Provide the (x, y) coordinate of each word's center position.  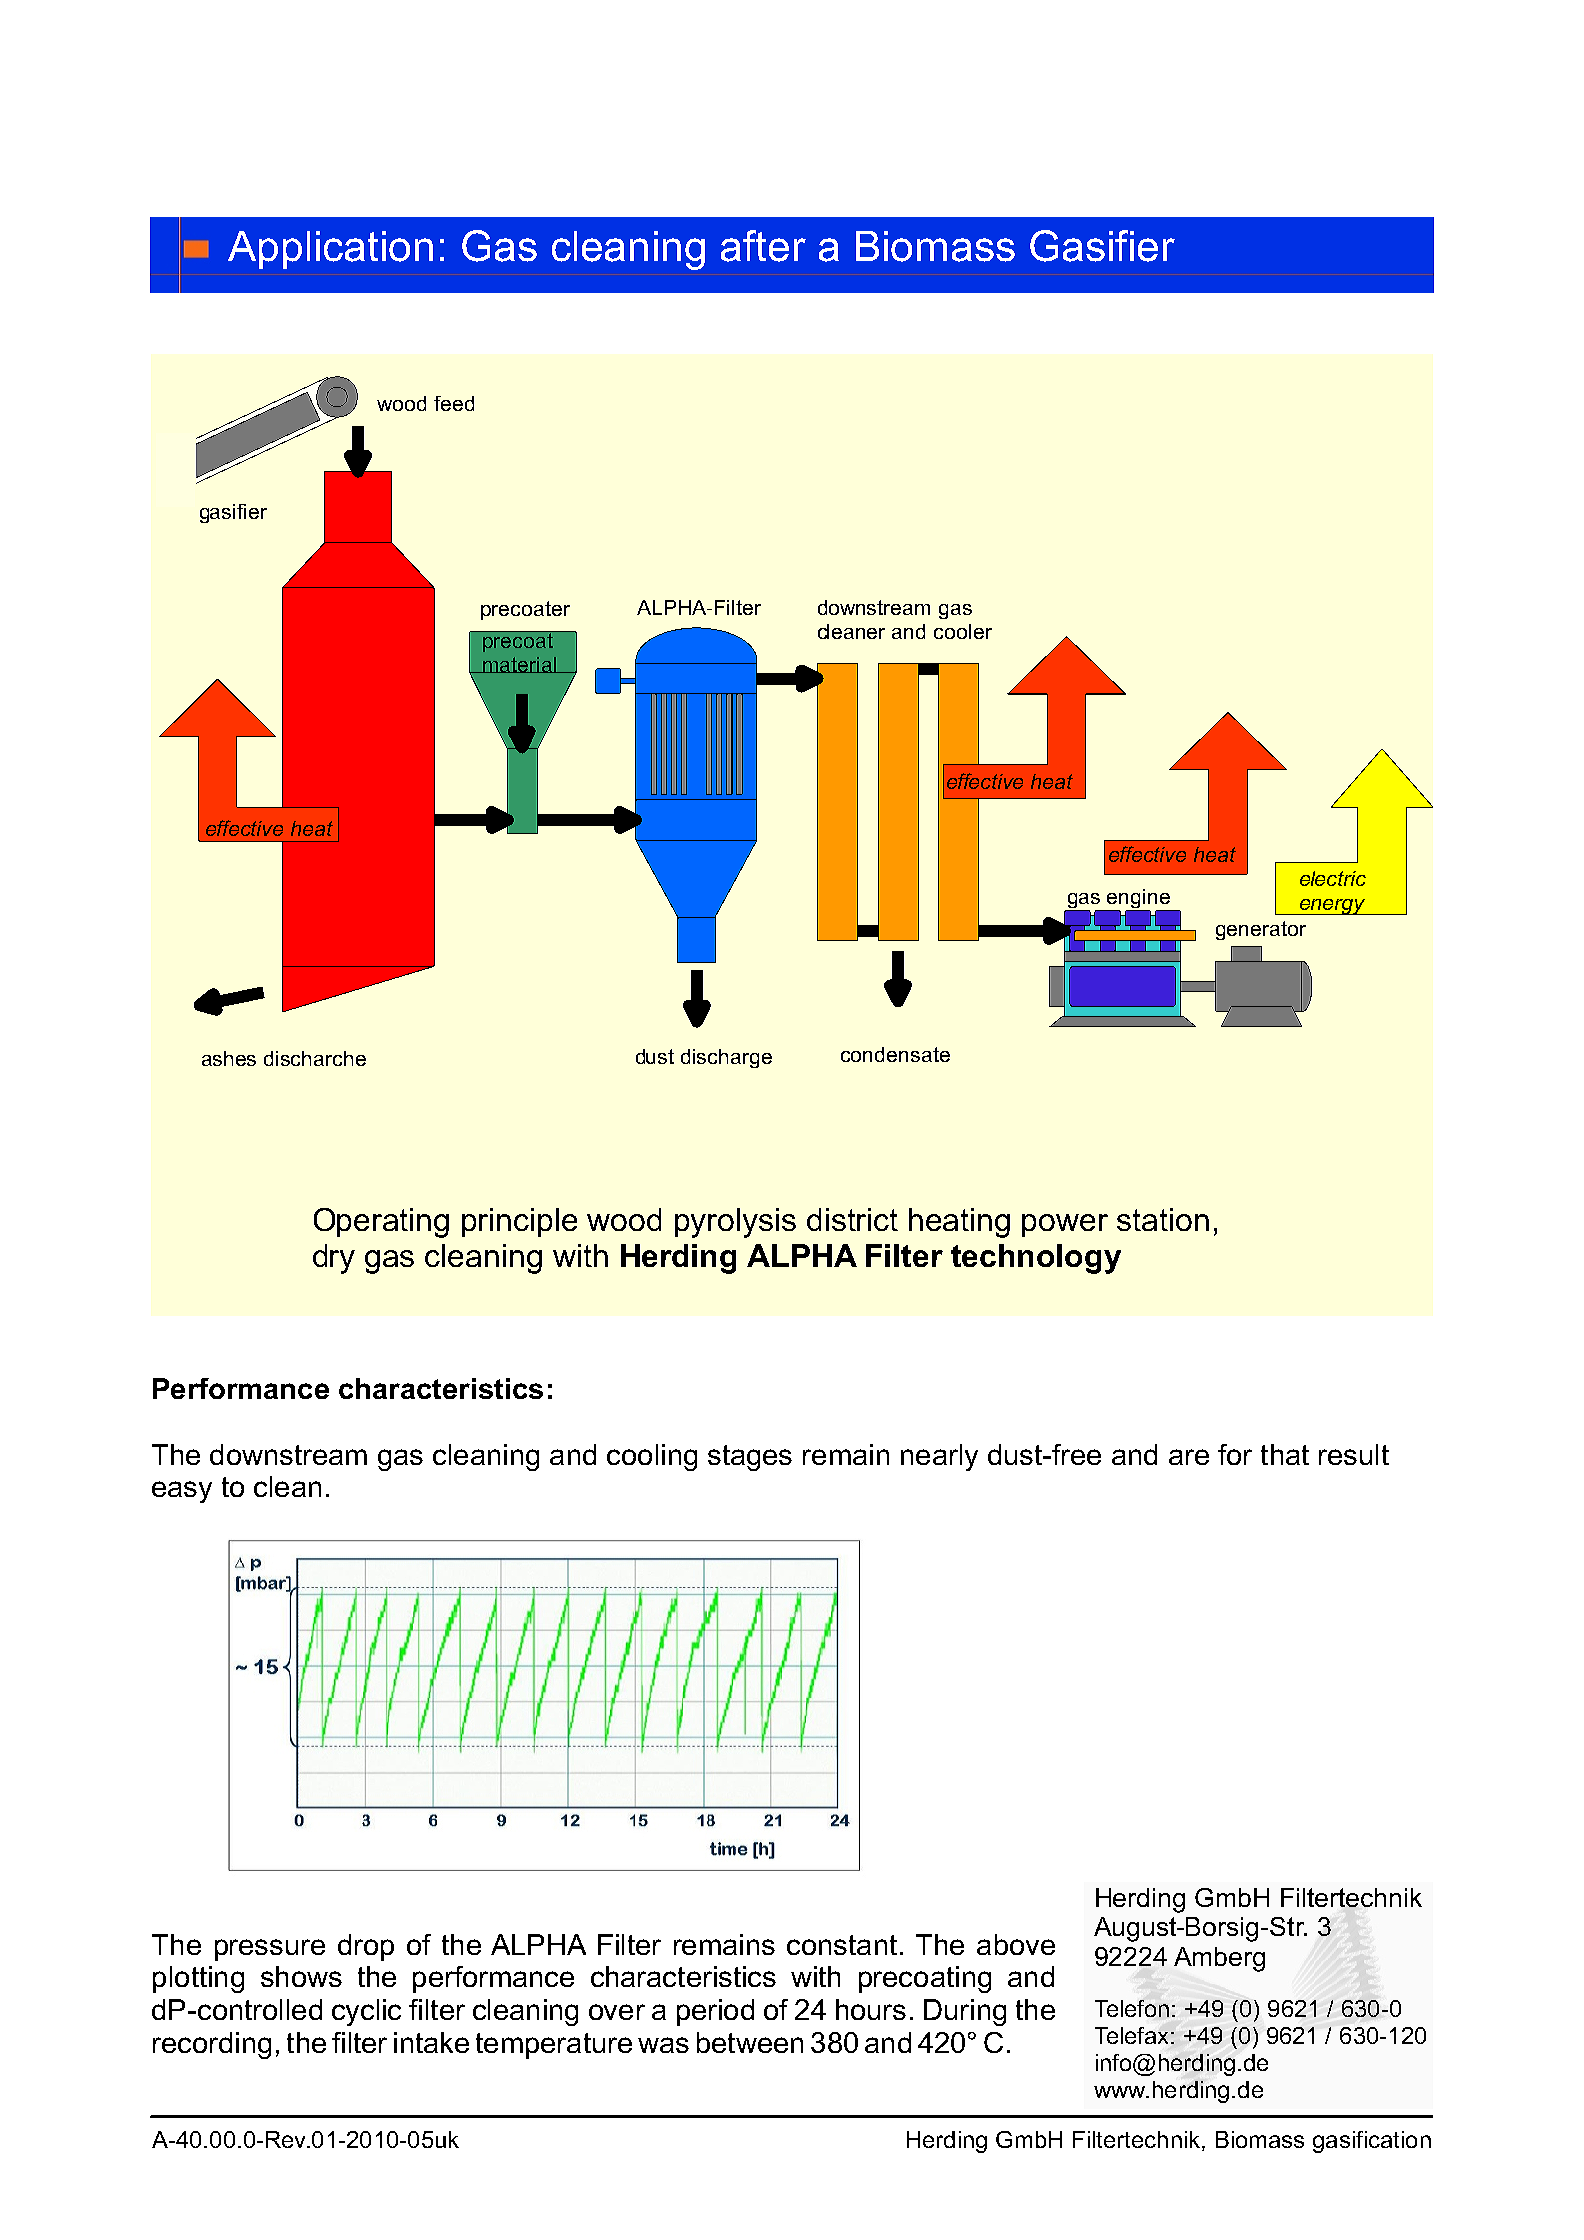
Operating (381, 1223)
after (763, 246)
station (1163, 1219)
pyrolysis (735, 1223)
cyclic (366, 2012)
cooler (963, 631)
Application (330, 250)
